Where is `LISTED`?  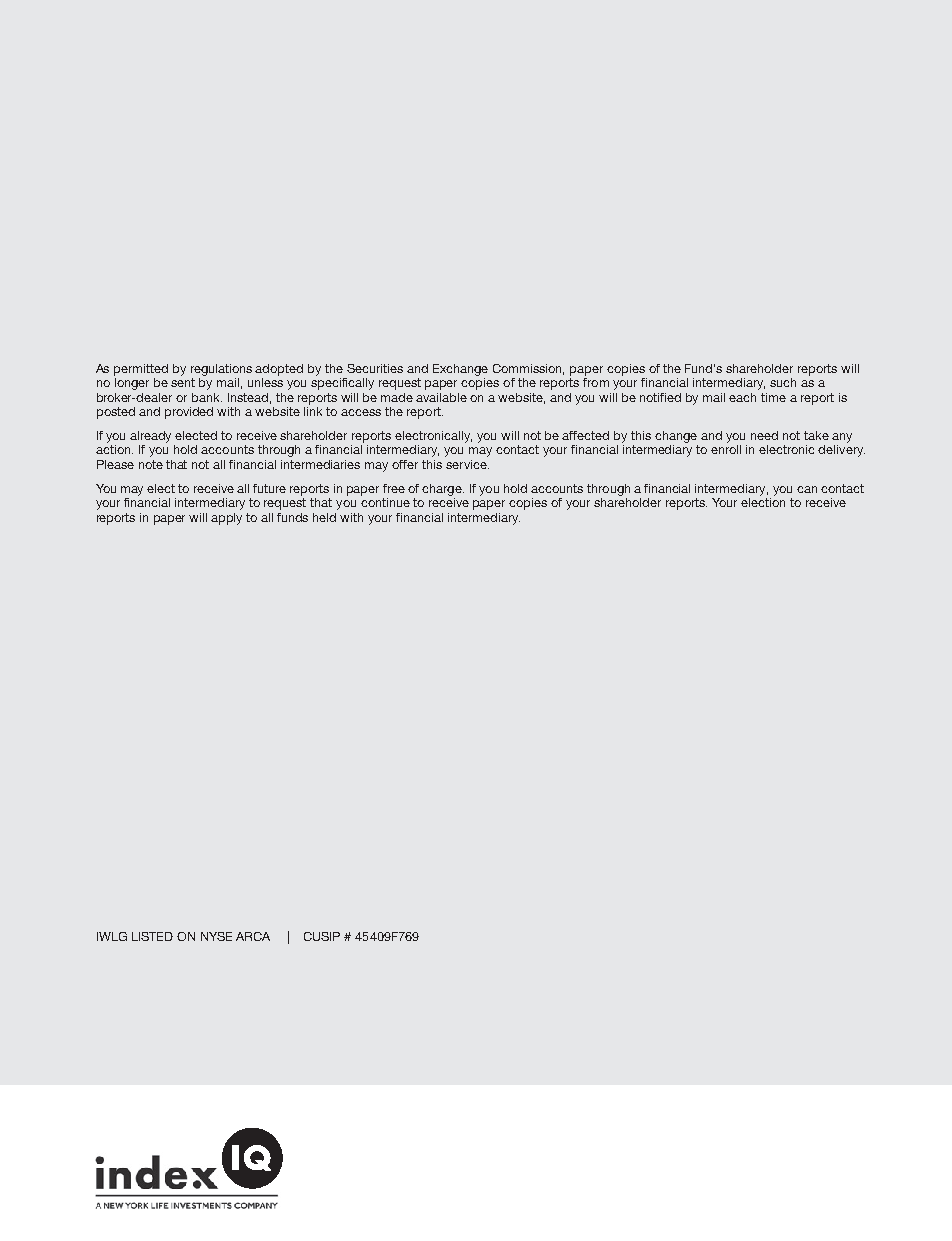 LISTED is located at coordinates (152, 936).
